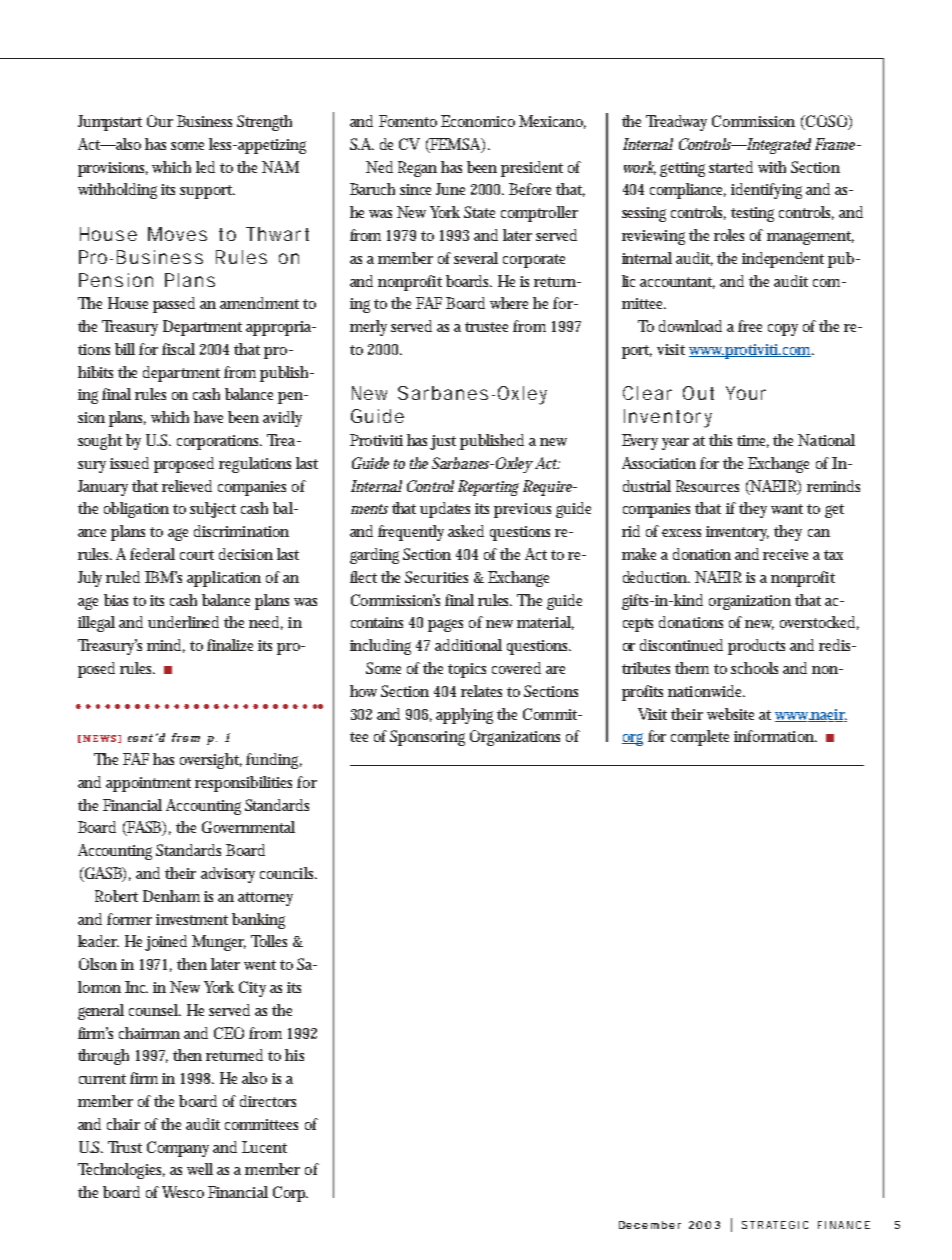  I want to click on Regan, so click(417, 169).
